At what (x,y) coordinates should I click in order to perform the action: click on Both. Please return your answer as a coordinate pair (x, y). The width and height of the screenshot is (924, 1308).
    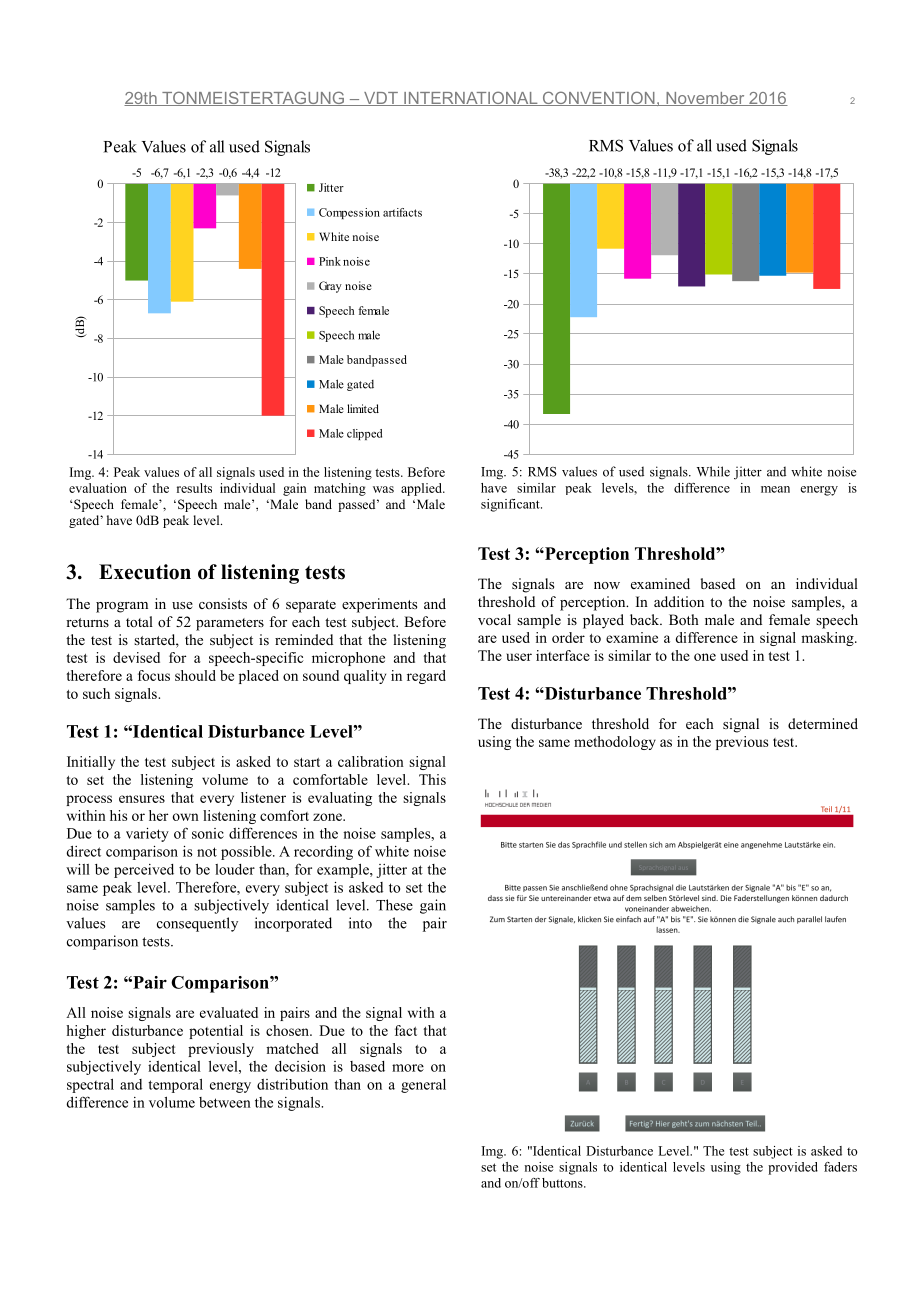
    Looking at the image, I should click on (684, 619).
